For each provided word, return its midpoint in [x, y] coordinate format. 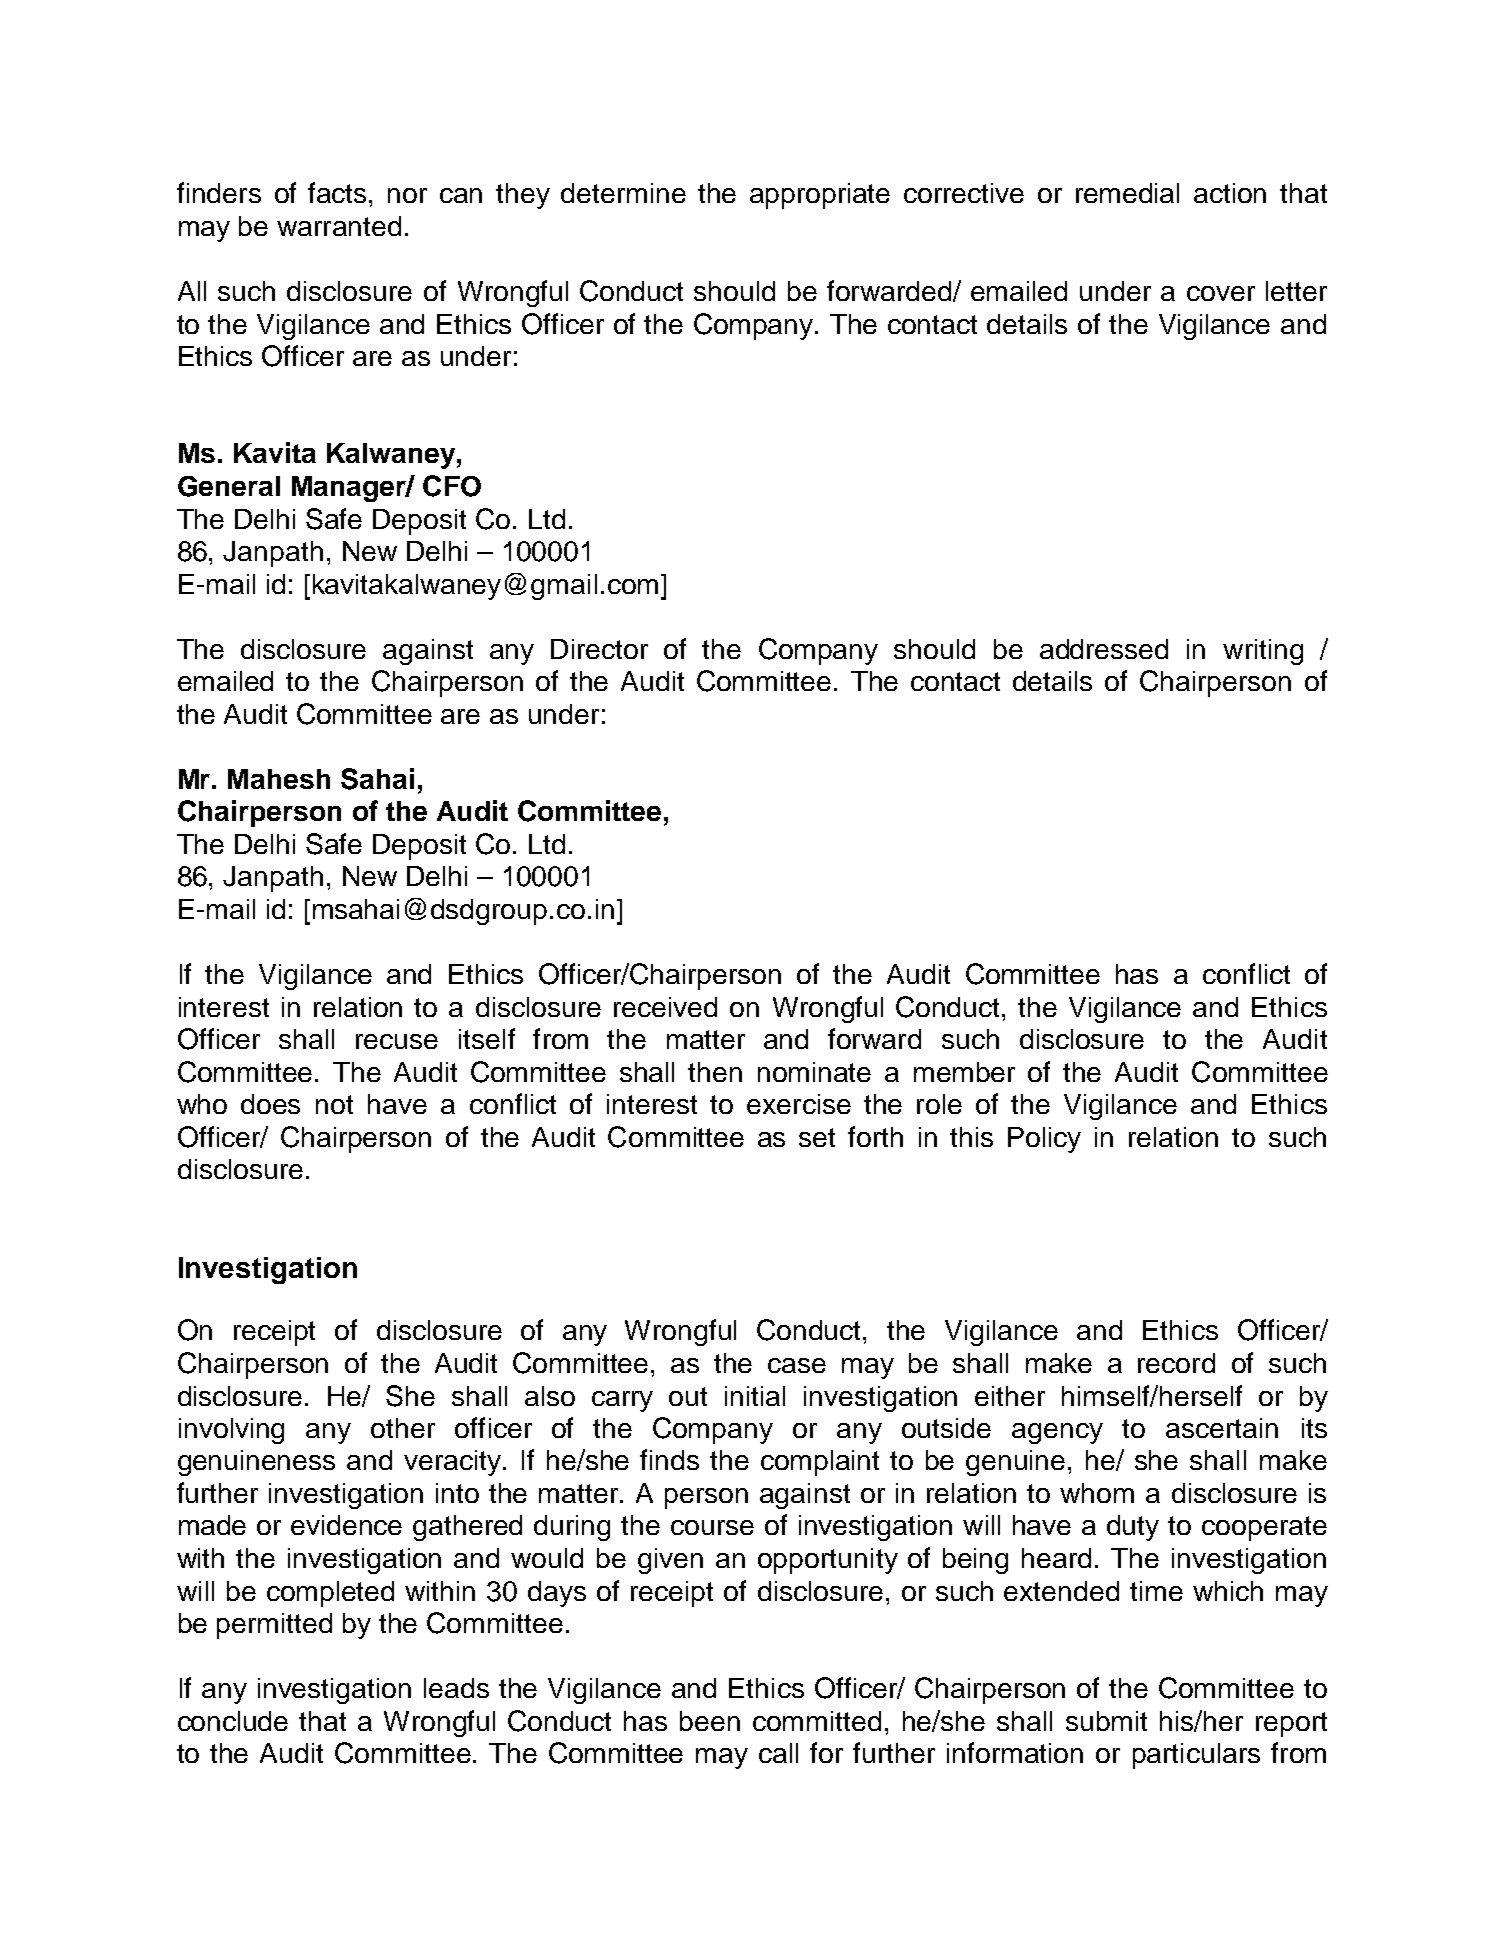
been [710, 1721]
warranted [339, 226]
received [665, 1007]
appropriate [820, 196]
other [403, 1428]
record [1176, 1363]
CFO [452, 486]
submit [1106, 1721]
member [964, 1072]
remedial [1127, 193]
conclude [233, 1721]
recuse [397, 1041]
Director [599, 649]
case [797, 1365]
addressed [1104, 649]
